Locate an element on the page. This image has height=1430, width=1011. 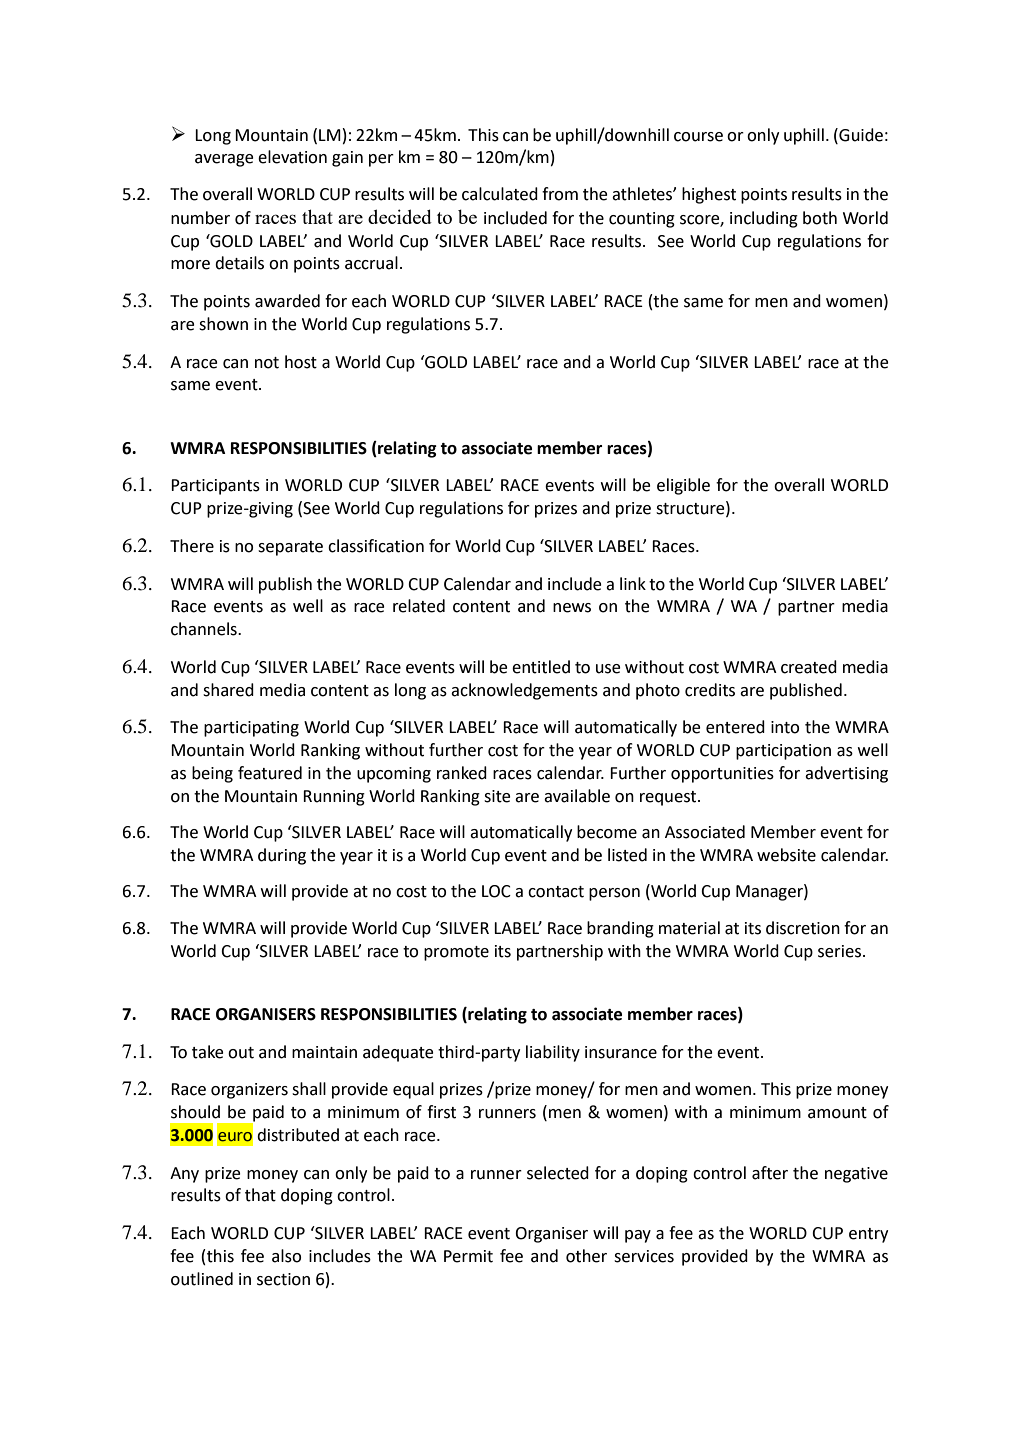
discretion is located at coordinates (803, 928).
